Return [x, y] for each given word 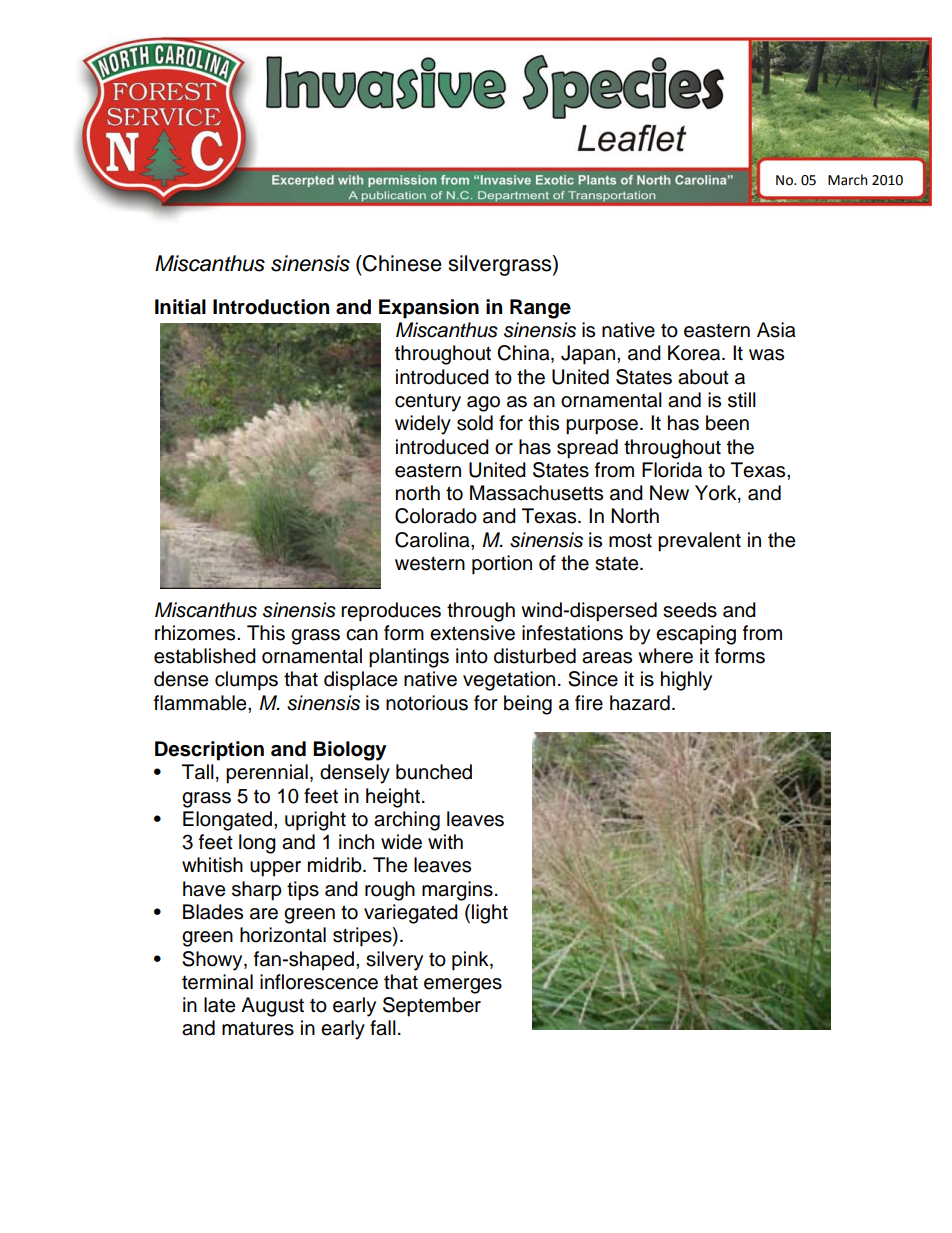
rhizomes [196, 633]
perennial [267, 774]
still [742, 400]
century [428, 402]
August [272, 1007]
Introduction [271, 307]
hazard [640, 703]
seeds [690, 610]
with [445, 841]
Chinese [401, 263]
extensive [472, 633]
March [847, 180]
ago [483, 404]
